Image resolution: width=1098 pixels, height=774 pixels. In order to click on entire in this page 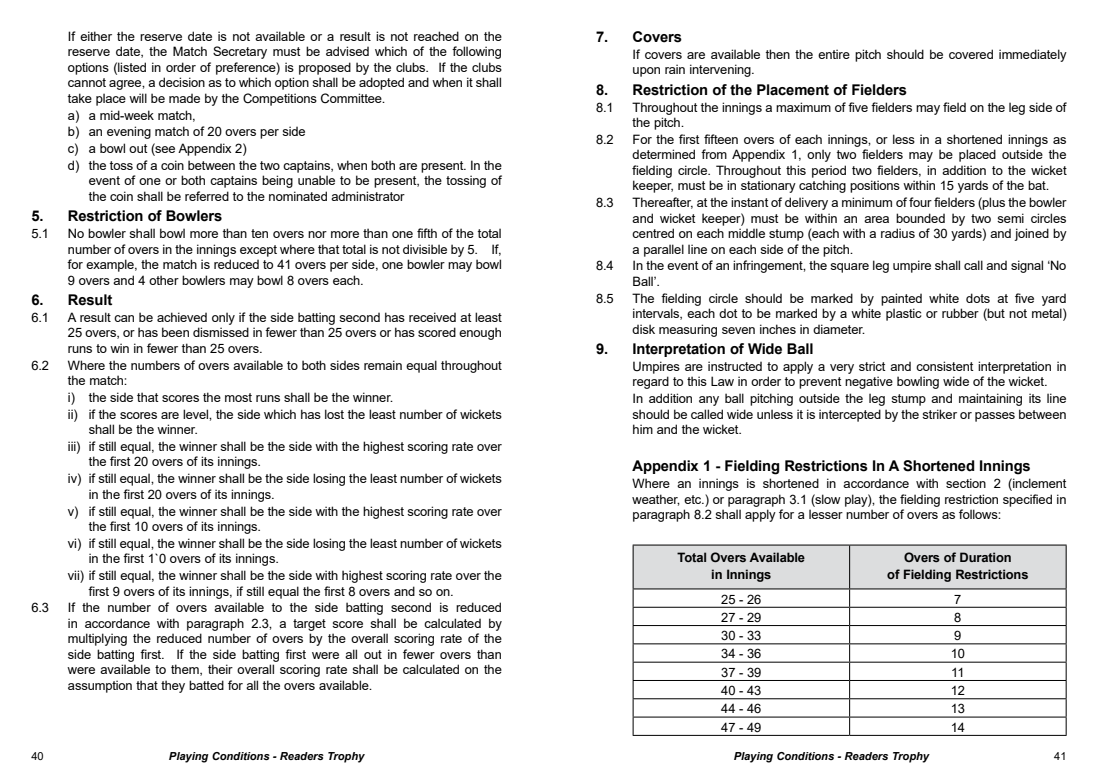, I will do `click(834, 54)`.
